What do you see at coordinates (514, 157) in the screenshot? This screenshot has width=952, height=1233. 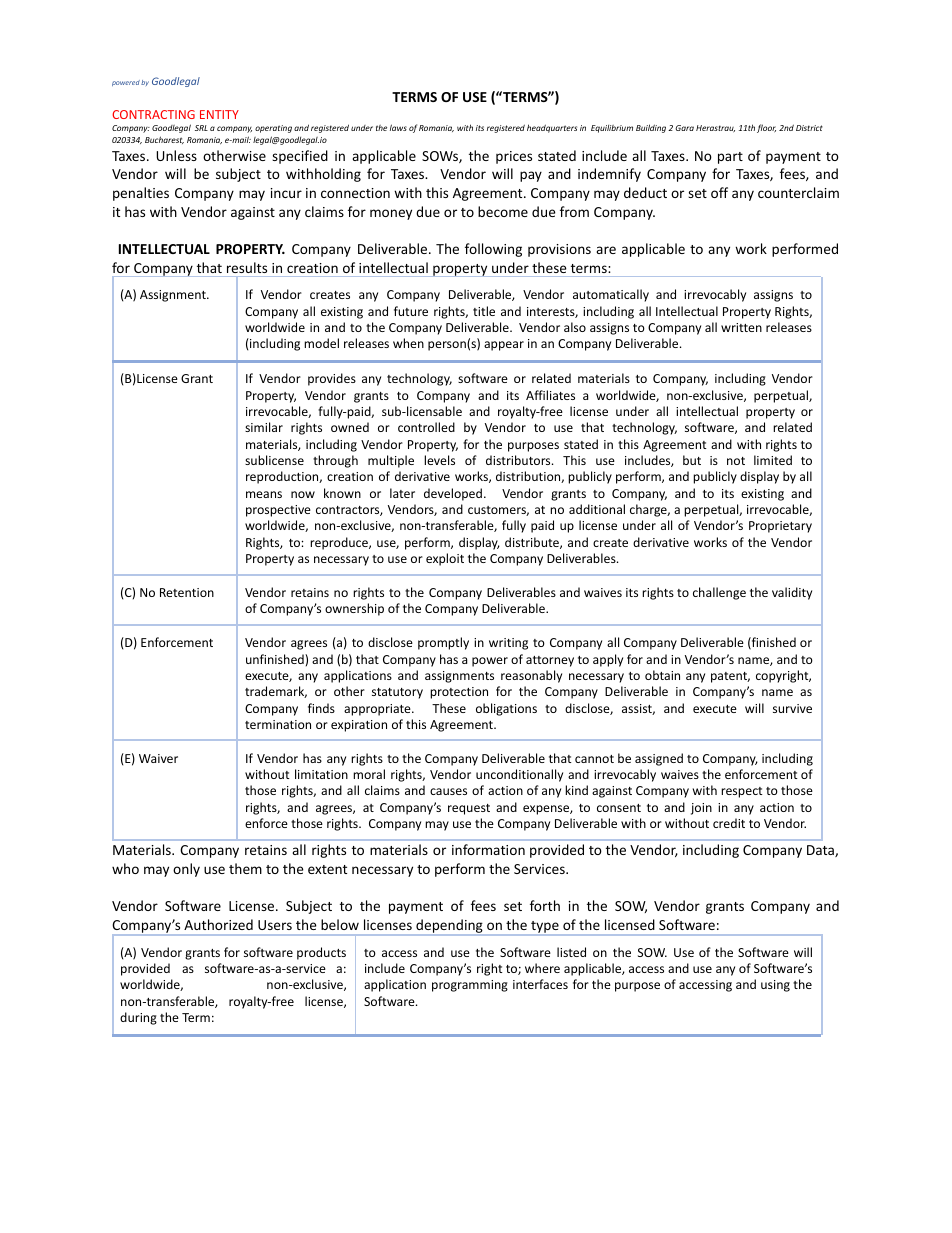 I see `prices` at bounding box center [514, 157].
